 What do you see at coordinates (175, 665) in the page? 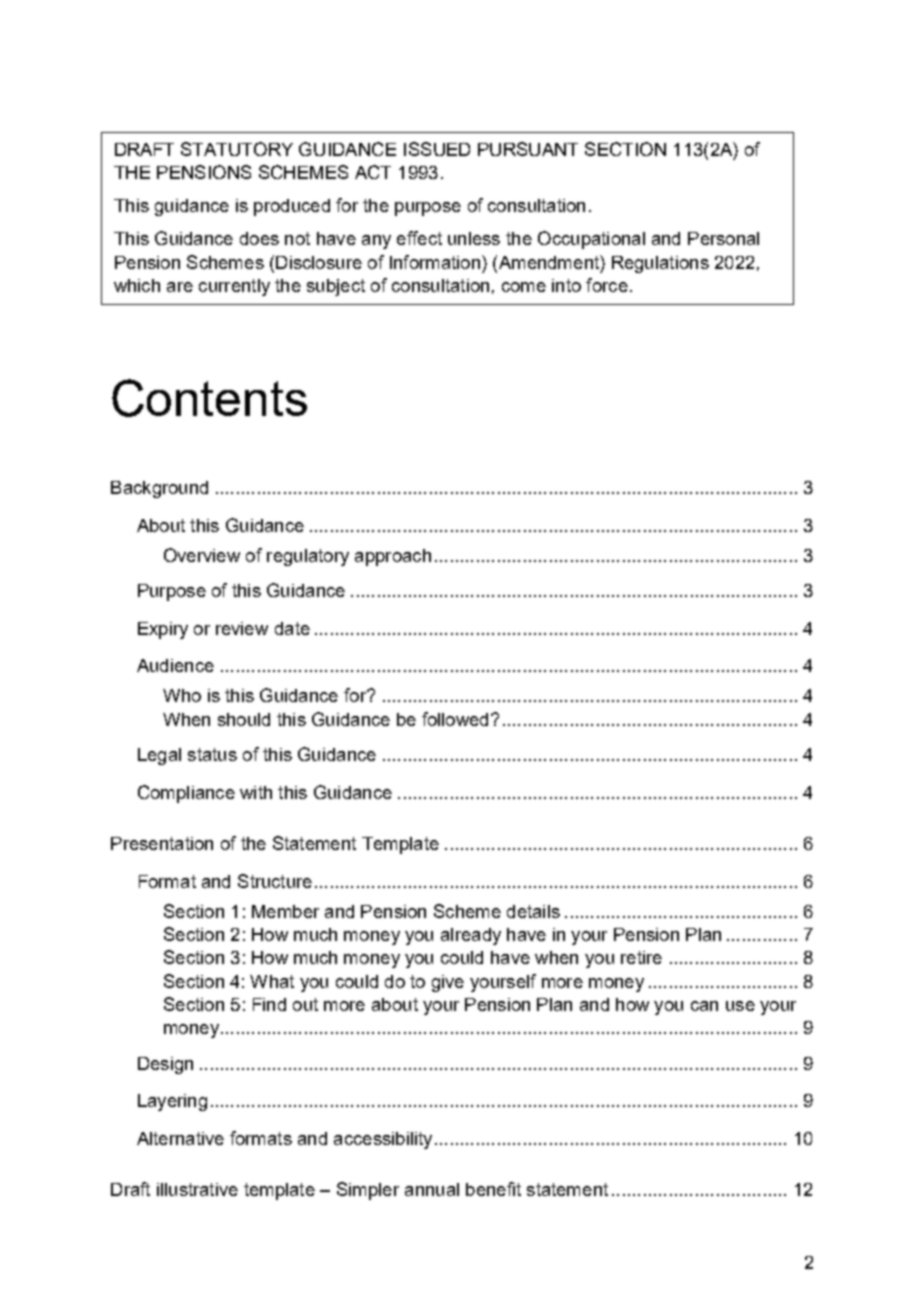
I see `Audience` at bounding box center [175, 665].
